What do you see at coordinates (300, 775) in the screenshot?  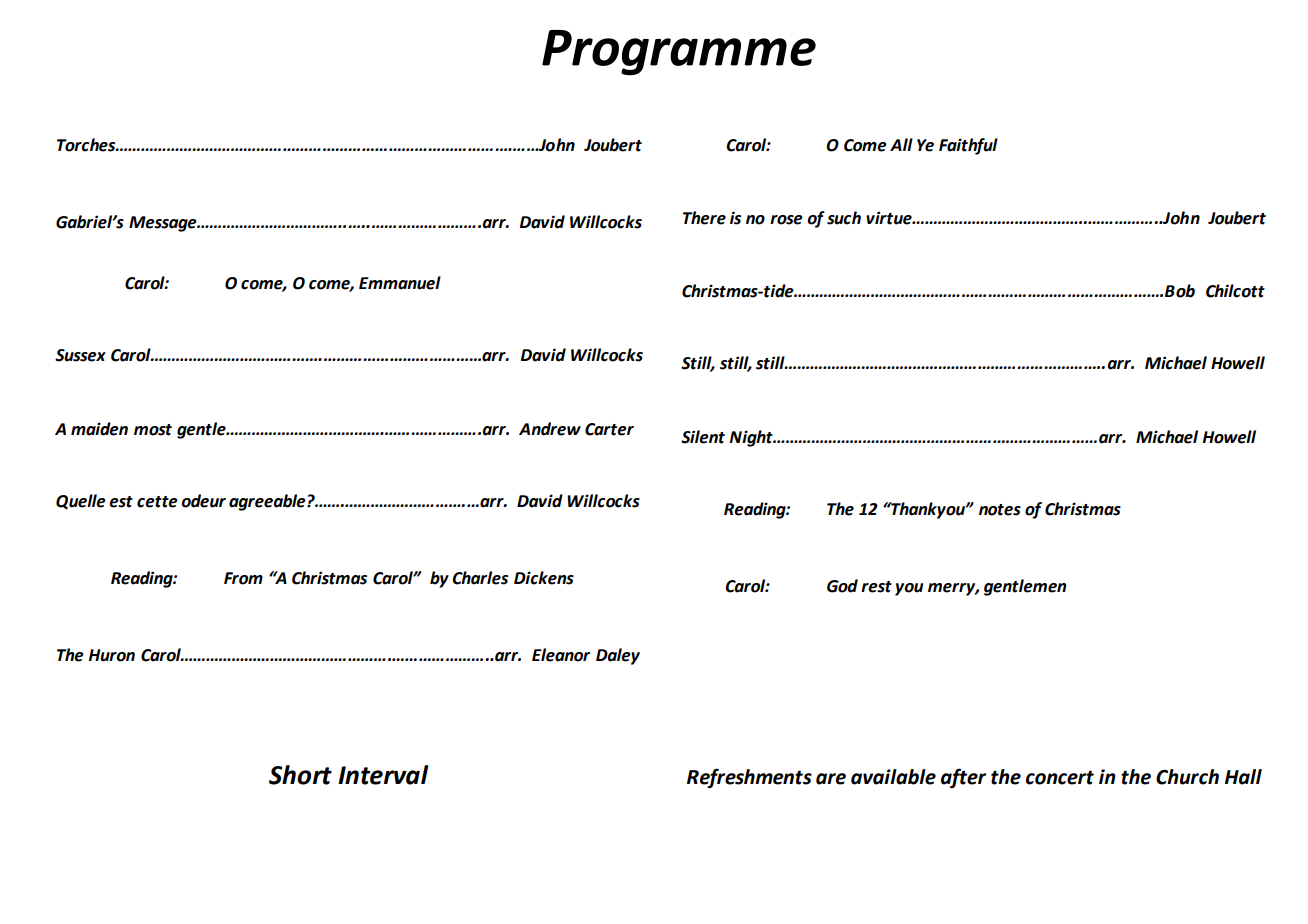 I see `Short` at bounding box center [300, 775].
